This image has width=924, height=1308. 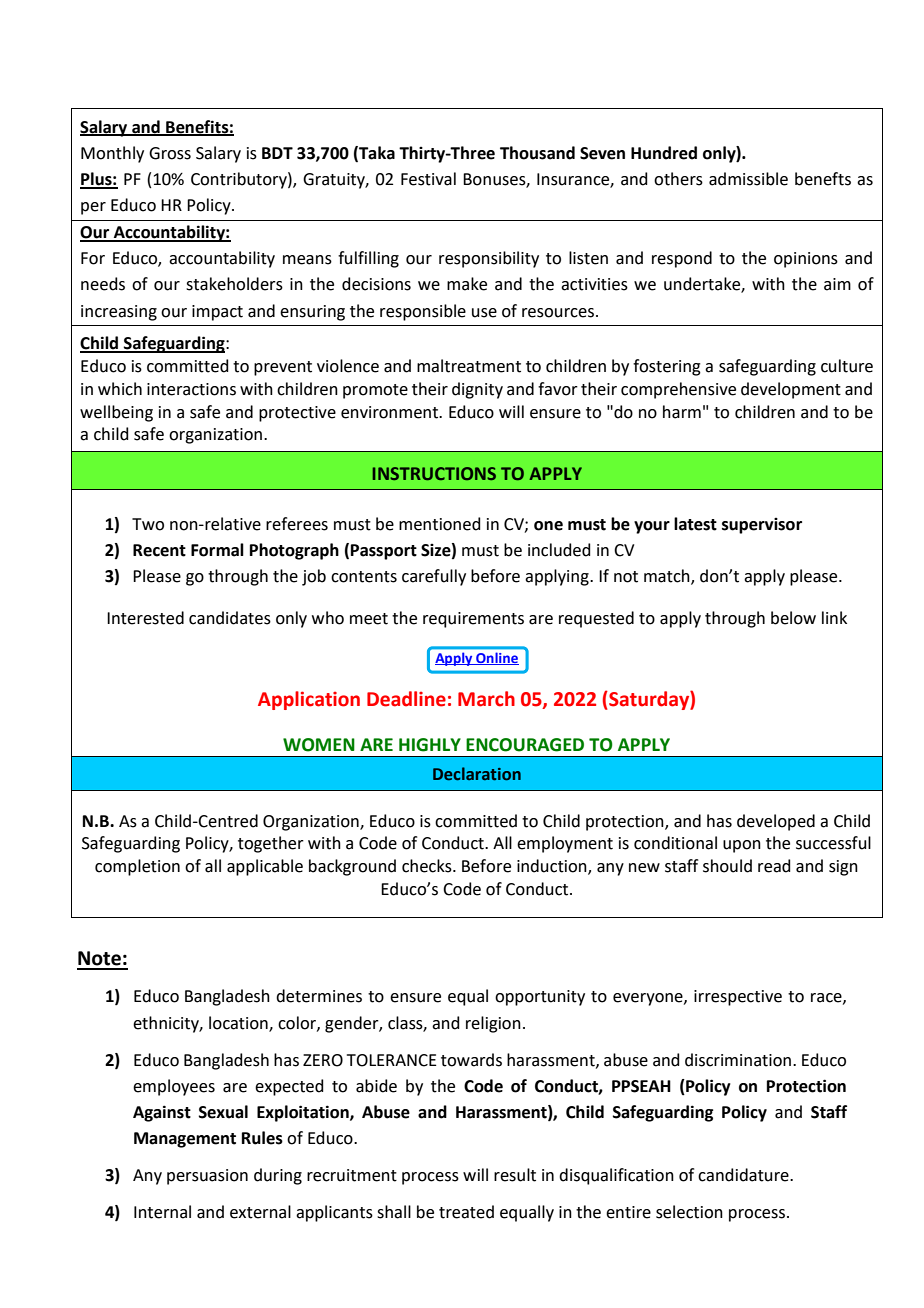 What do you see at coordinates (689, 1212) in the image?
I see `selection` at bounding box center [689, 1212].
